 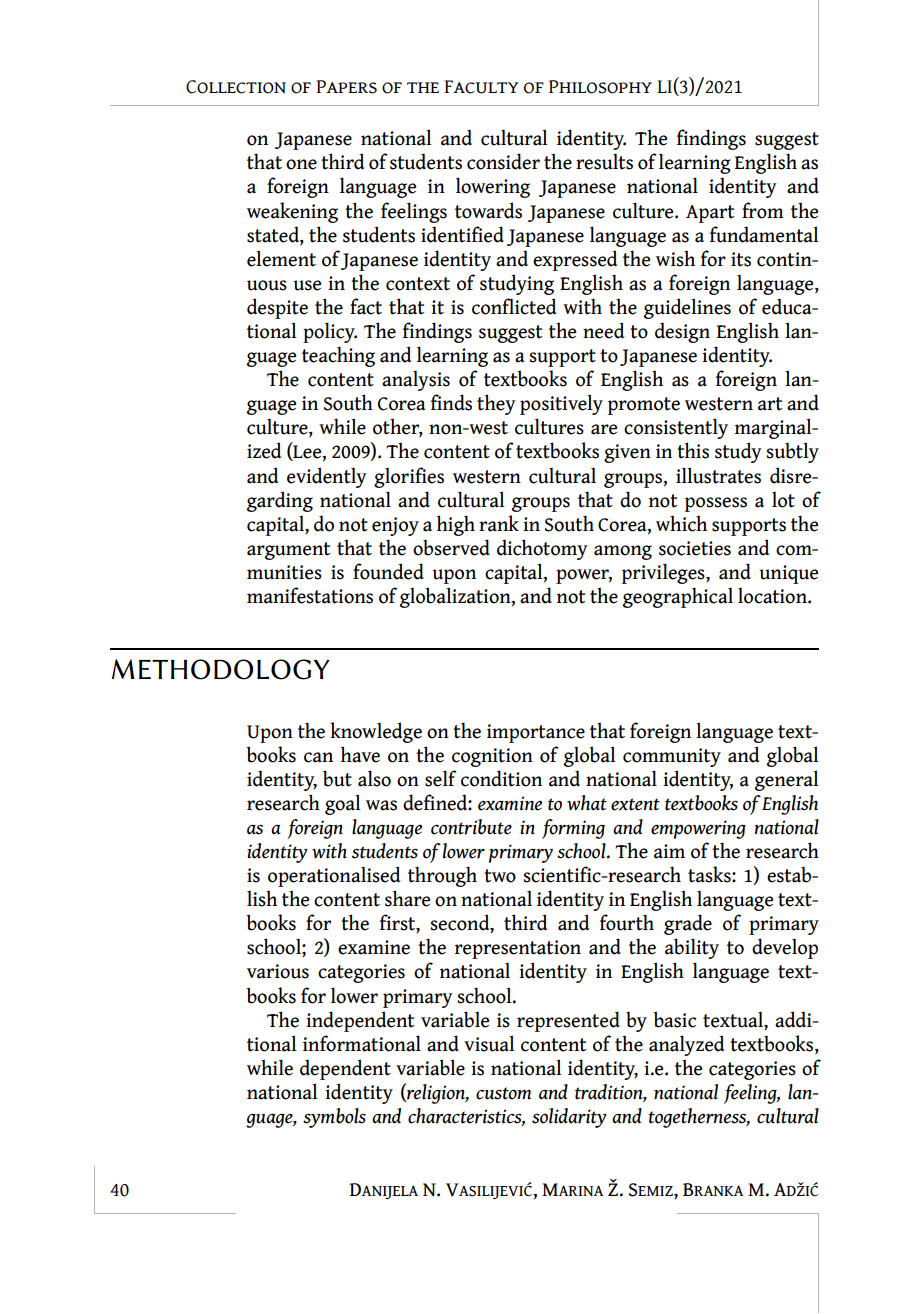 I want to click on goal, so click(x=343, y=804).
